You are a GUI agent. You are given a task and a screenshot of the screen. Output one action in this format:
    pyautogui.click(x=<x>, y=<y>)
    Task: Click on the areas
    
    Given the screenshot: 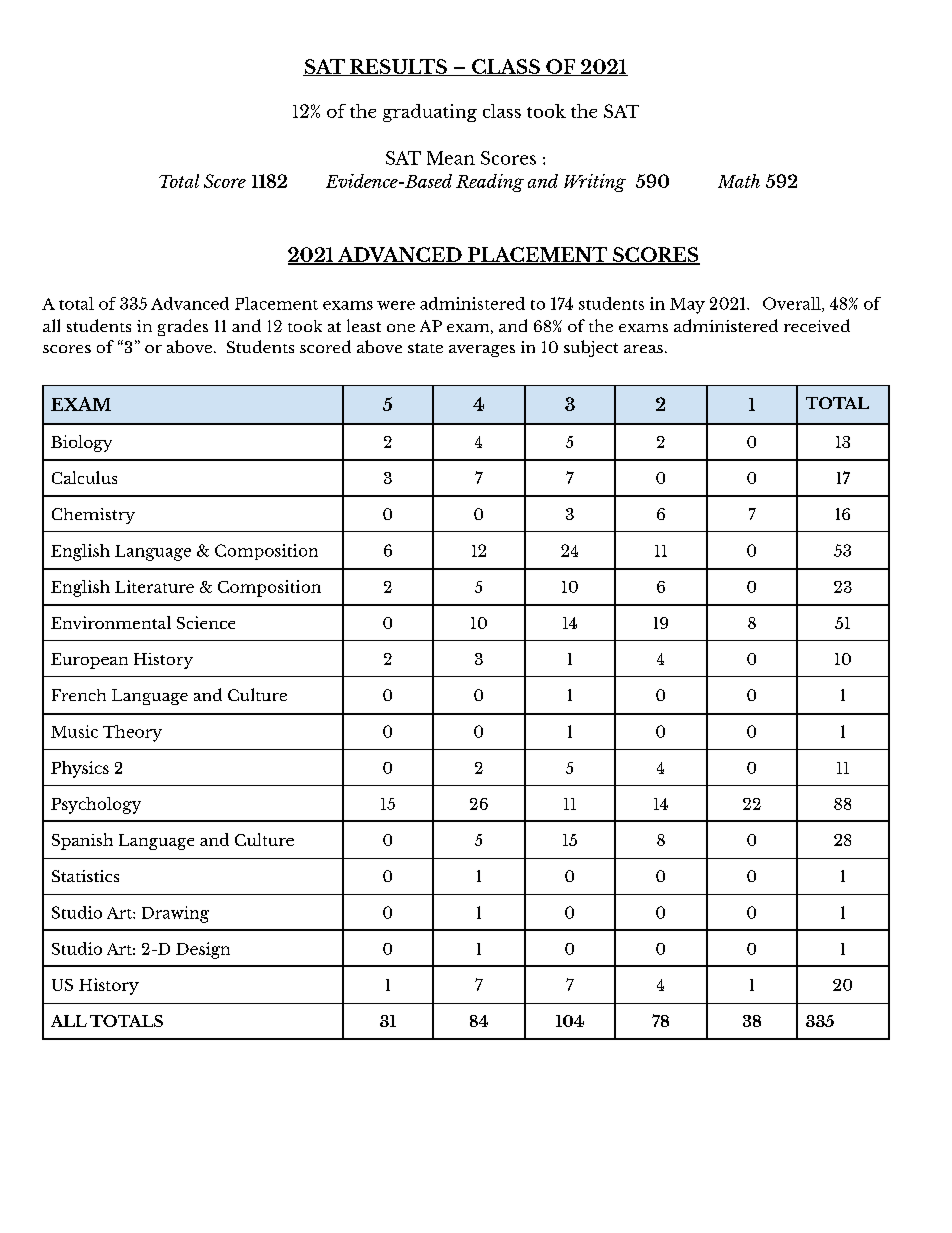 What is the action you would take?
    pyautogui.click(x=643, y=349)
